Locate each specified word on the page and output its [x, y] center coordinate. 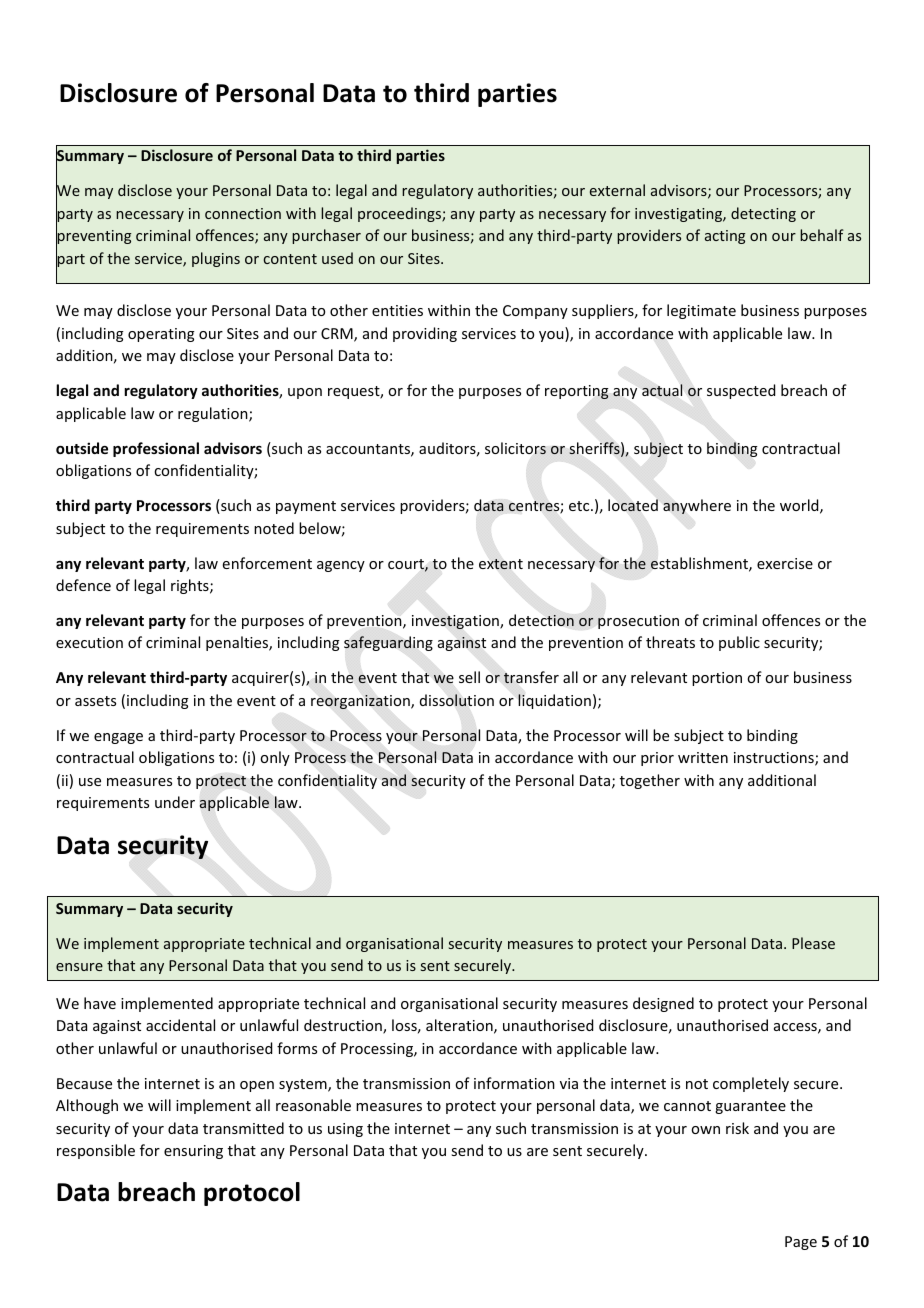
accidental [180, 1025]
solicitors [515, 448]
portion [717, 679]
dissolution [457, 700]
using [345, 1130]
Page [801, 1243]
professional [156, 449]
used [337, 258]
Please [813, 943]
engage [118, 738]
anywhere [697, 506]
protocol [252, 1194]
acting [725, 237]
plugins [216, 259]
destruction [344, 1026]
